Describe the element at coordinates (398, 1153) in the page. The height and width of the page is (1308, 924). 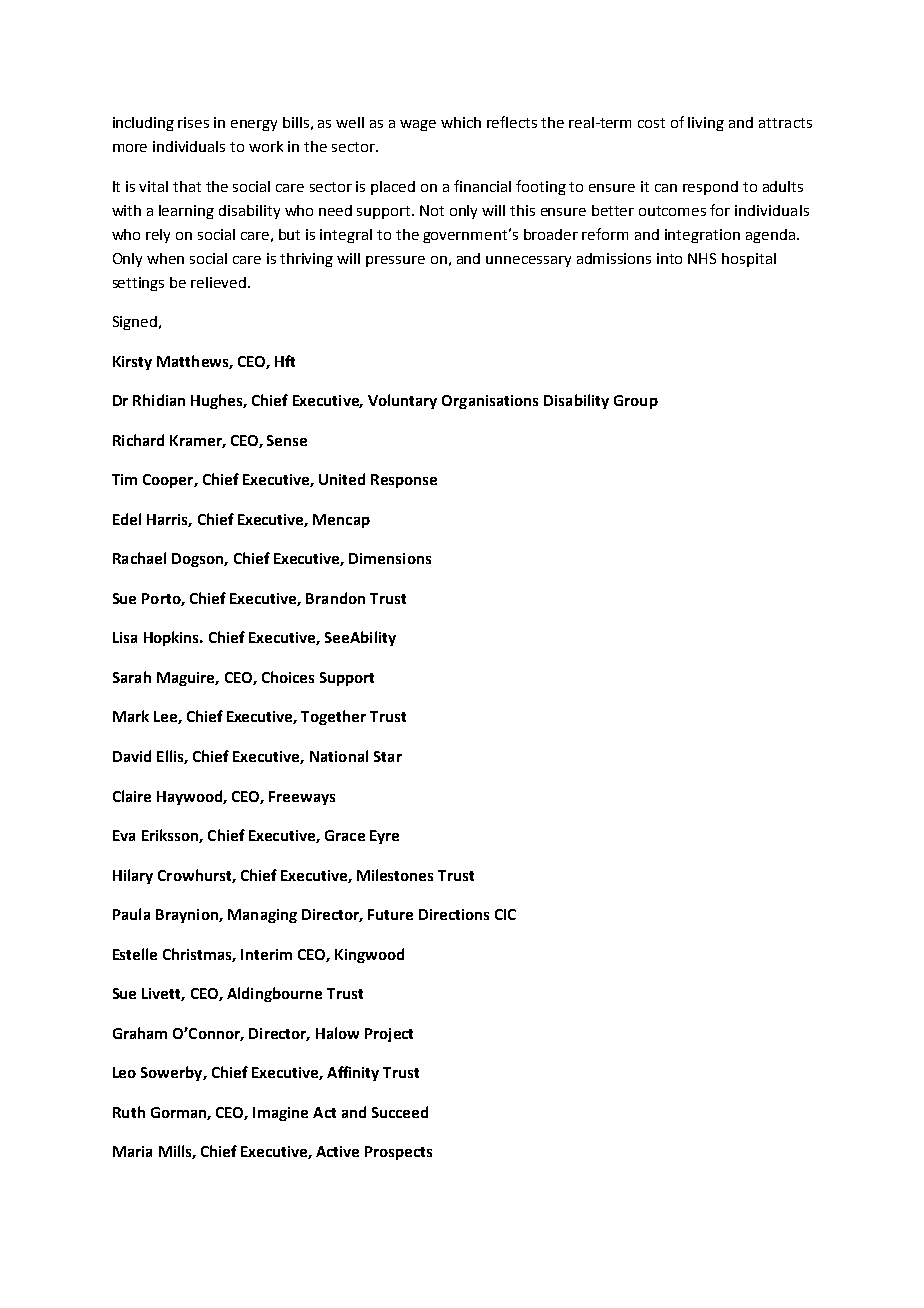
I see `Prospects` at that location.
